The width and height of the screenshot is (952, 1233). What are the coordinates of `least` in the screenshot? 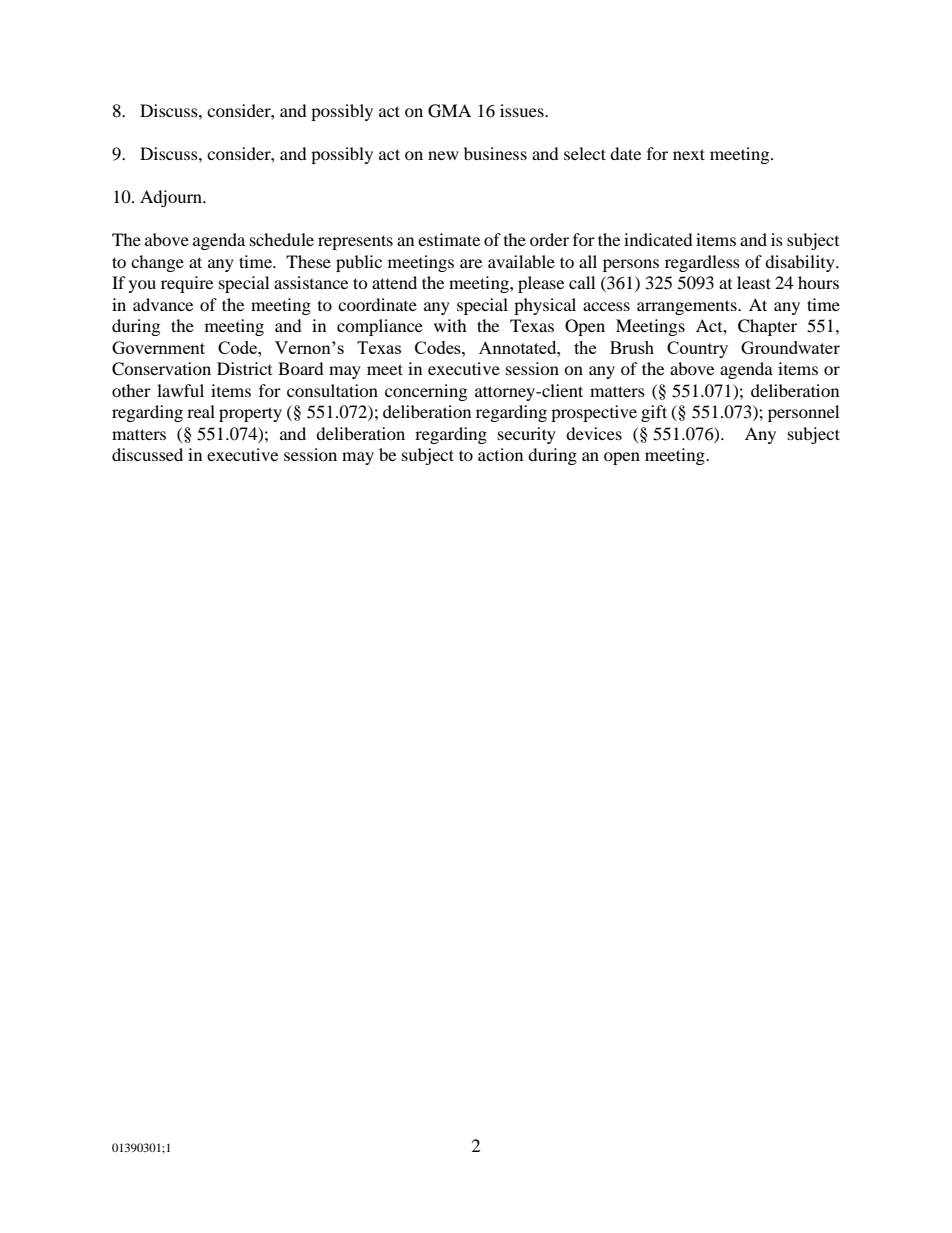 It's located at (754, 282).
